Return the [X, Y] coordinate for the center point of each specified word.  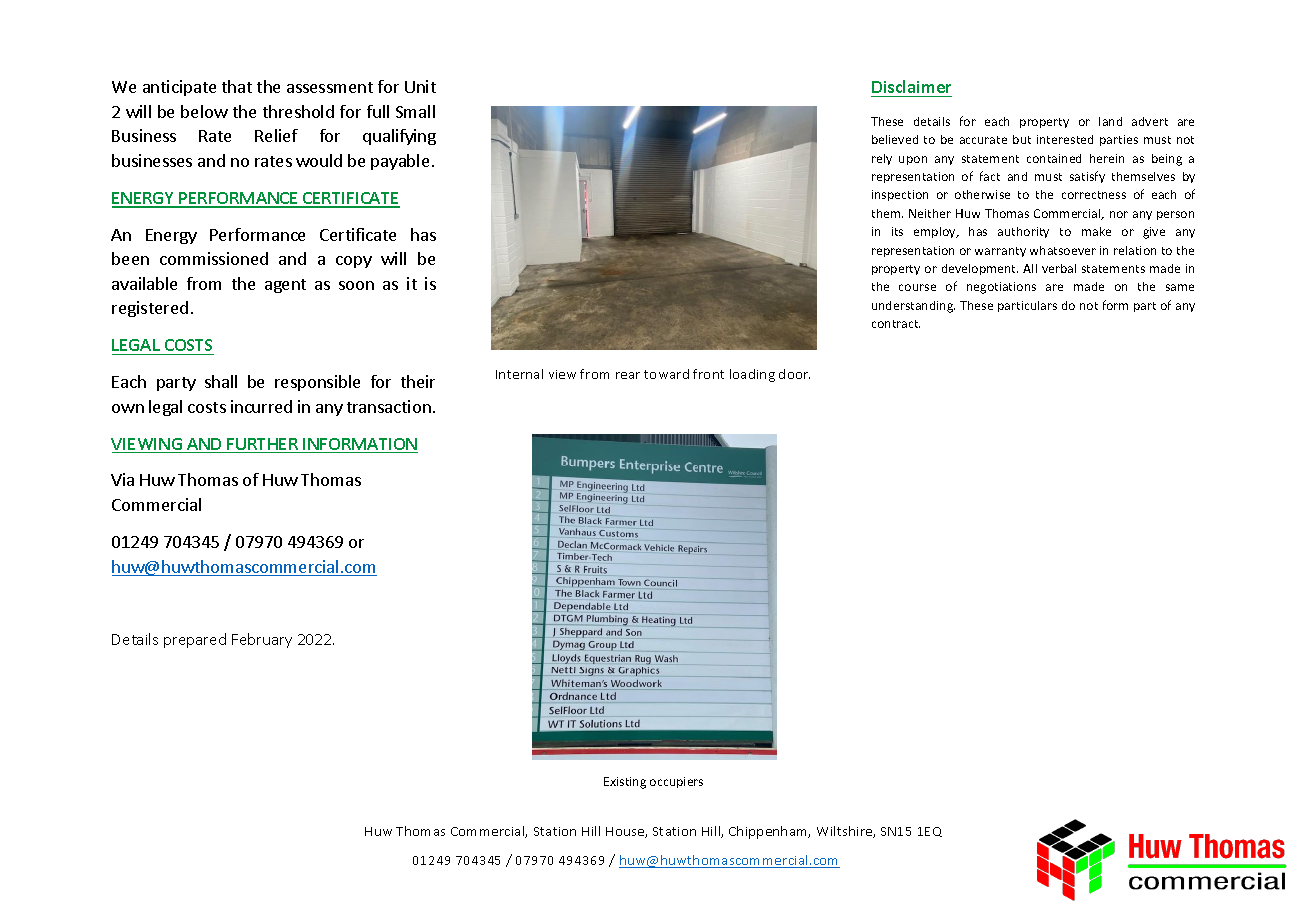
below [204, 111]
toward [666, 374]
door [794, 374]
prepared [195, 640]
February [262, 640]
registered [150, 309]
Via [122, 479]
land [1110, 121]
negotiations [1001, 288]
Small [415, 111]
